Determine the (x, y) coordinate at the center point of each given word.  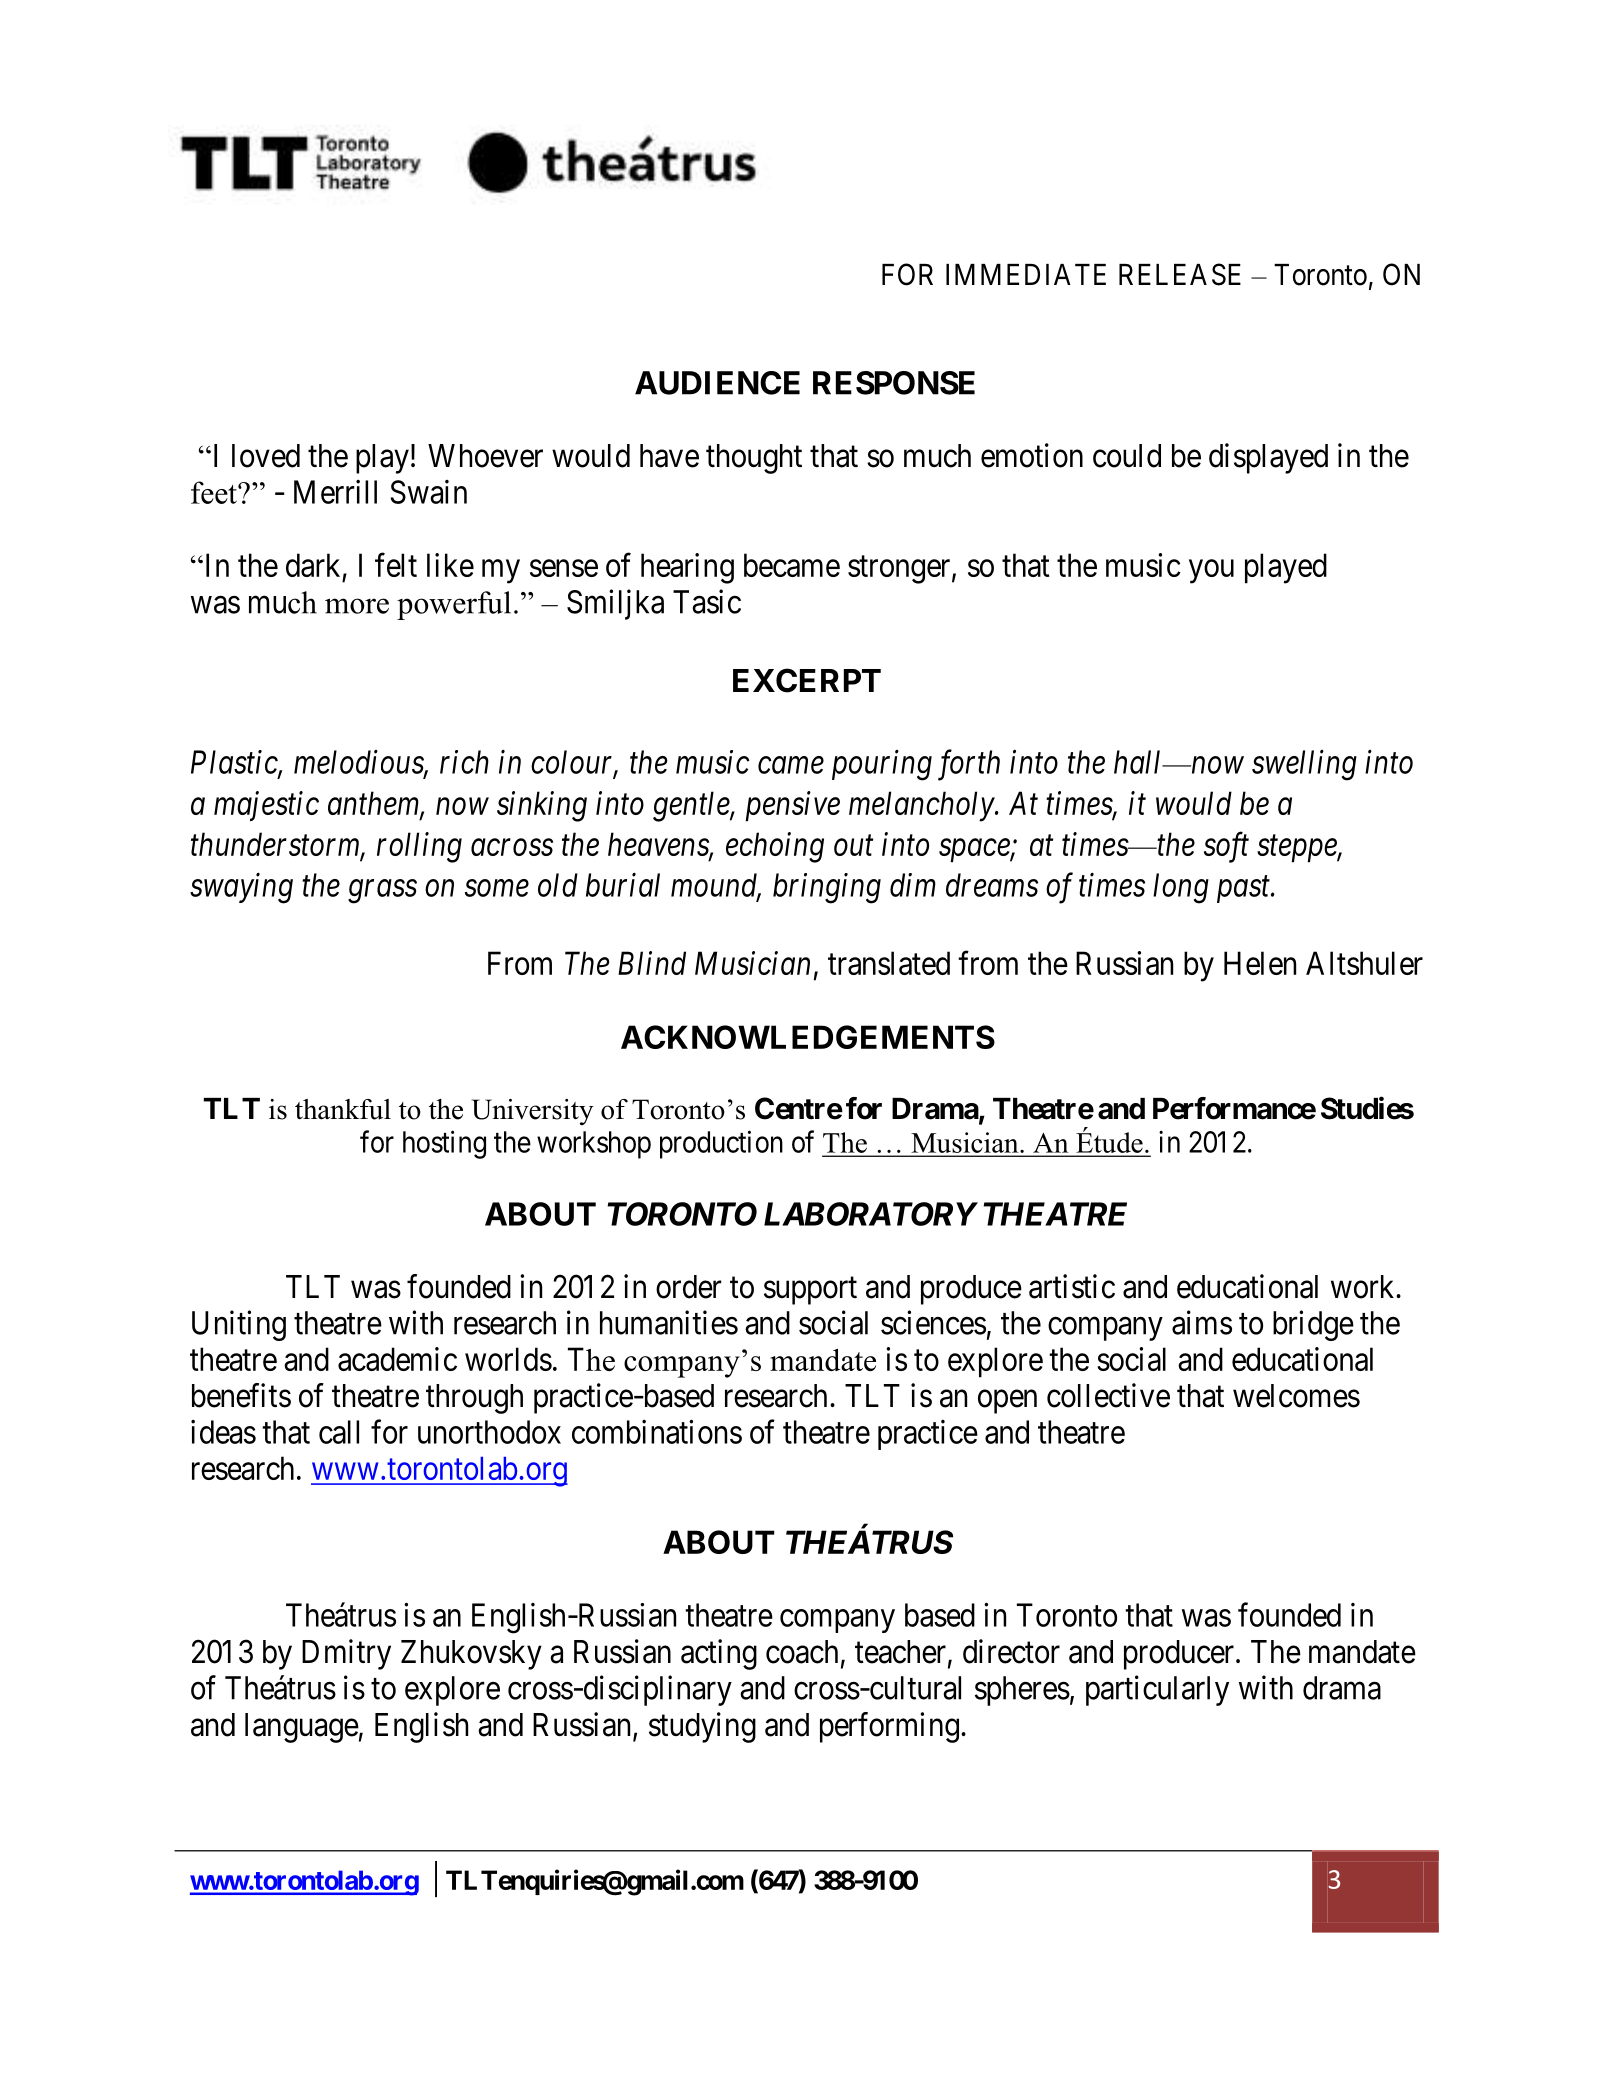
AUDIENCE (717, 383)
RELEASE (1180, 274)
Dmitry (346, 1654)
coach (802, 1652)
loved (266, 456)
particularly (1157, 1690)
